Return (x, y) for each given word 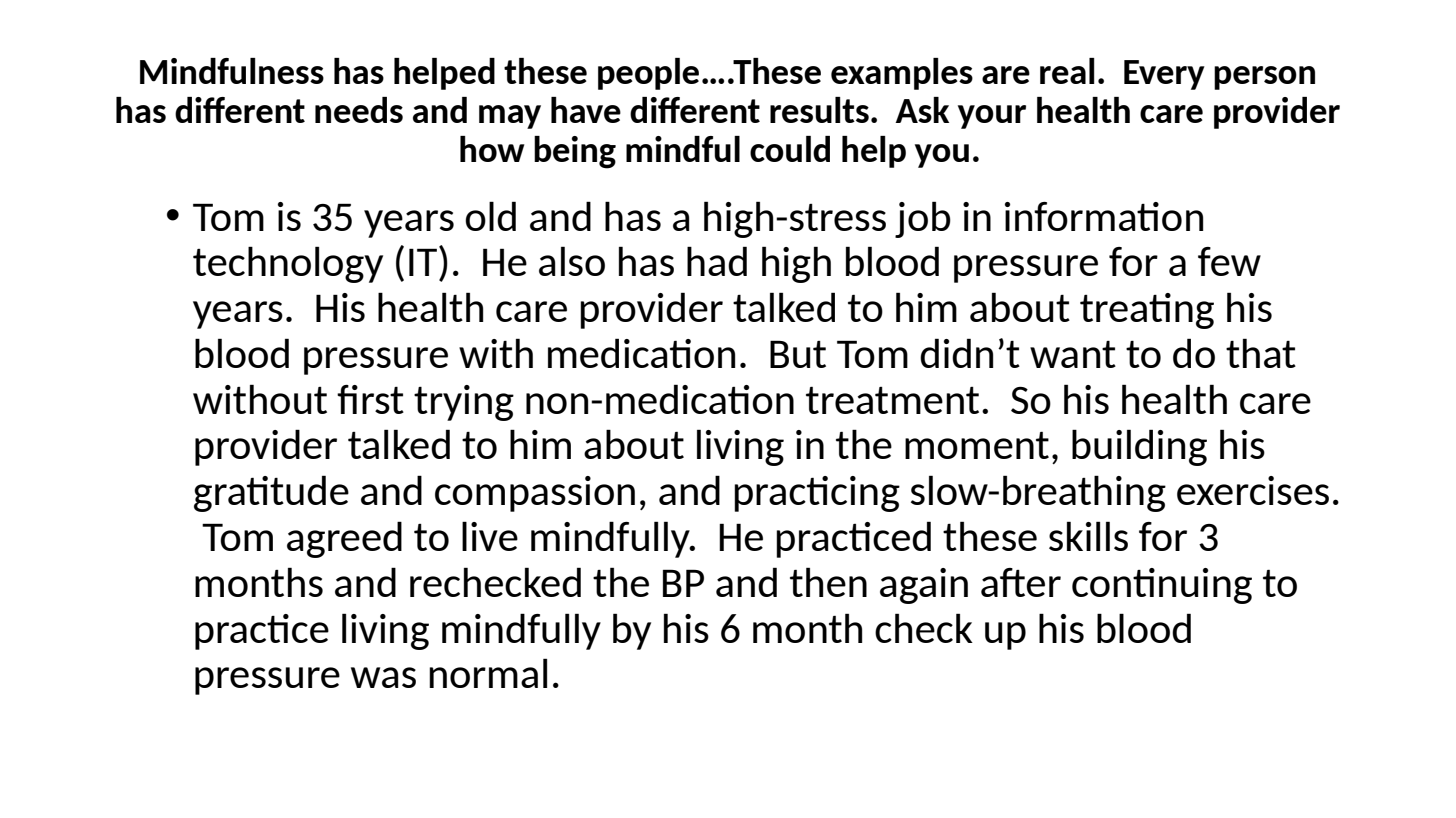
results (819, 110)
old (490, 216)
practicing (817, 494)
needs (359, 110)
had (717, 261)
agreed (344, 539)
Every (1164, 75)
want (1073, 354)
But (798, 354)
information (1104, 216)
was (383, 677)
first (370, 399)
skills (1088, 536)
